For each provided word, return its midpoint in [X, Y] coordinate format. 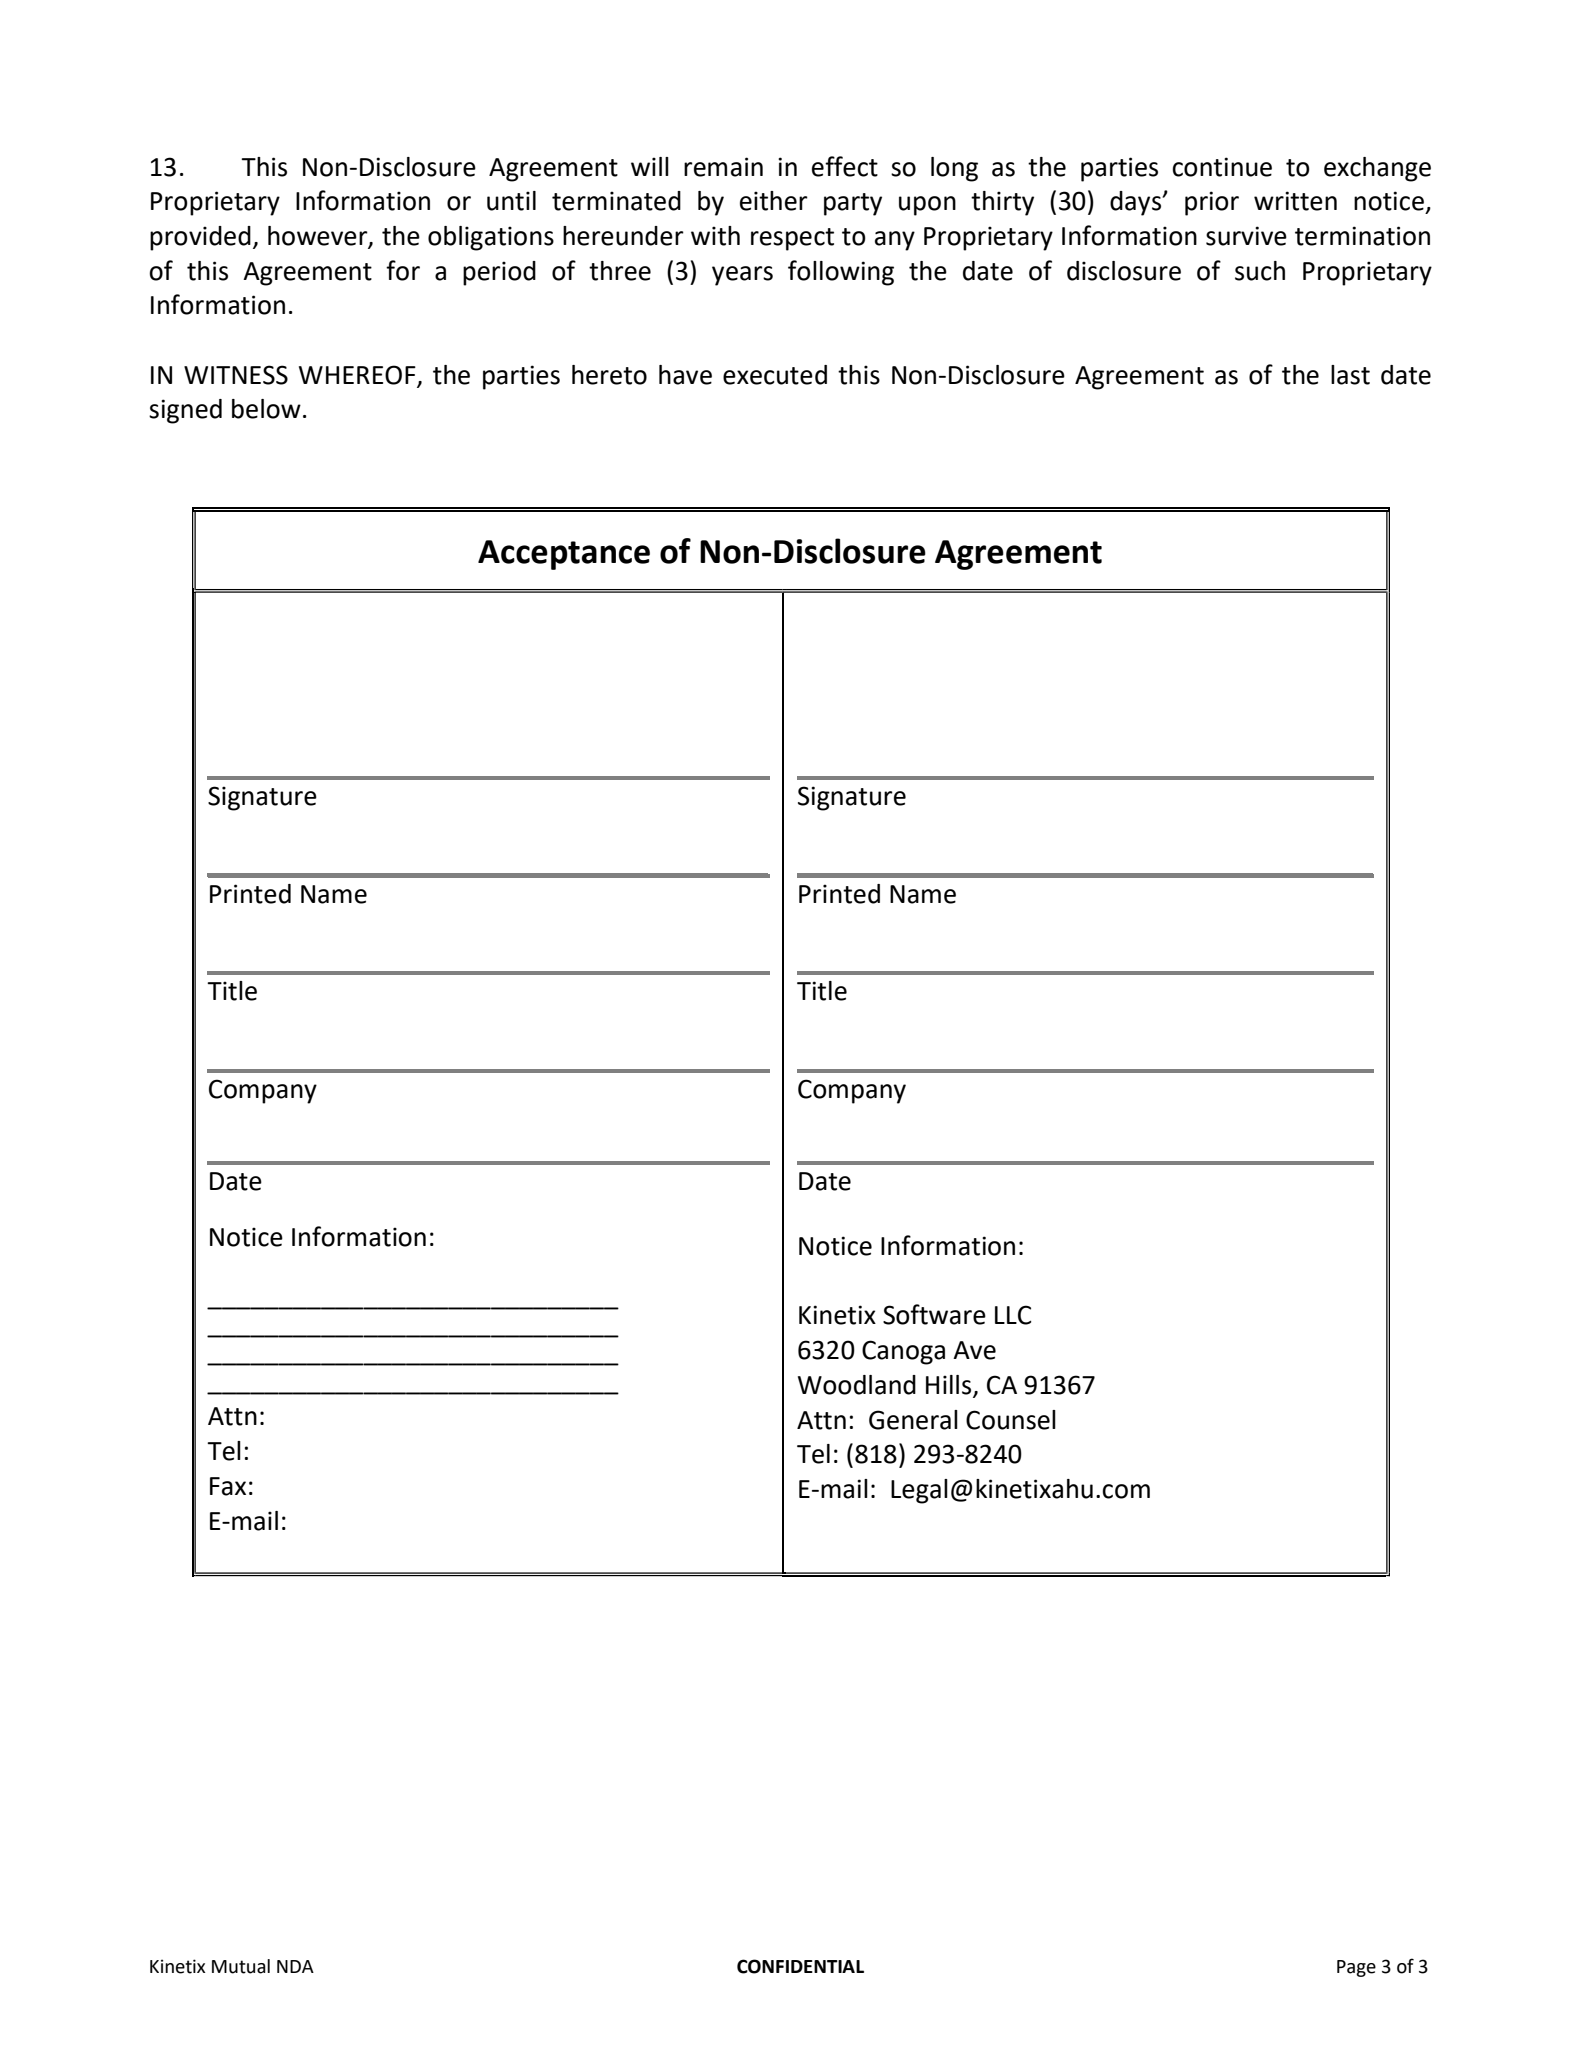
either [774, 201]
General [913, 1420]
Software [934, 1314]
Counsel [1011, 1420]
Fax [228, 1486]
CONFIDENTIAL [800, 1966]
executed [775, 375]
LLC [1013, 1315]
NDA [295, 1966]
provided [200, 238]
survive [1246, 236]
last [1350, 375]
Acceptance [564, 555]
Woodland [857, 1385]
